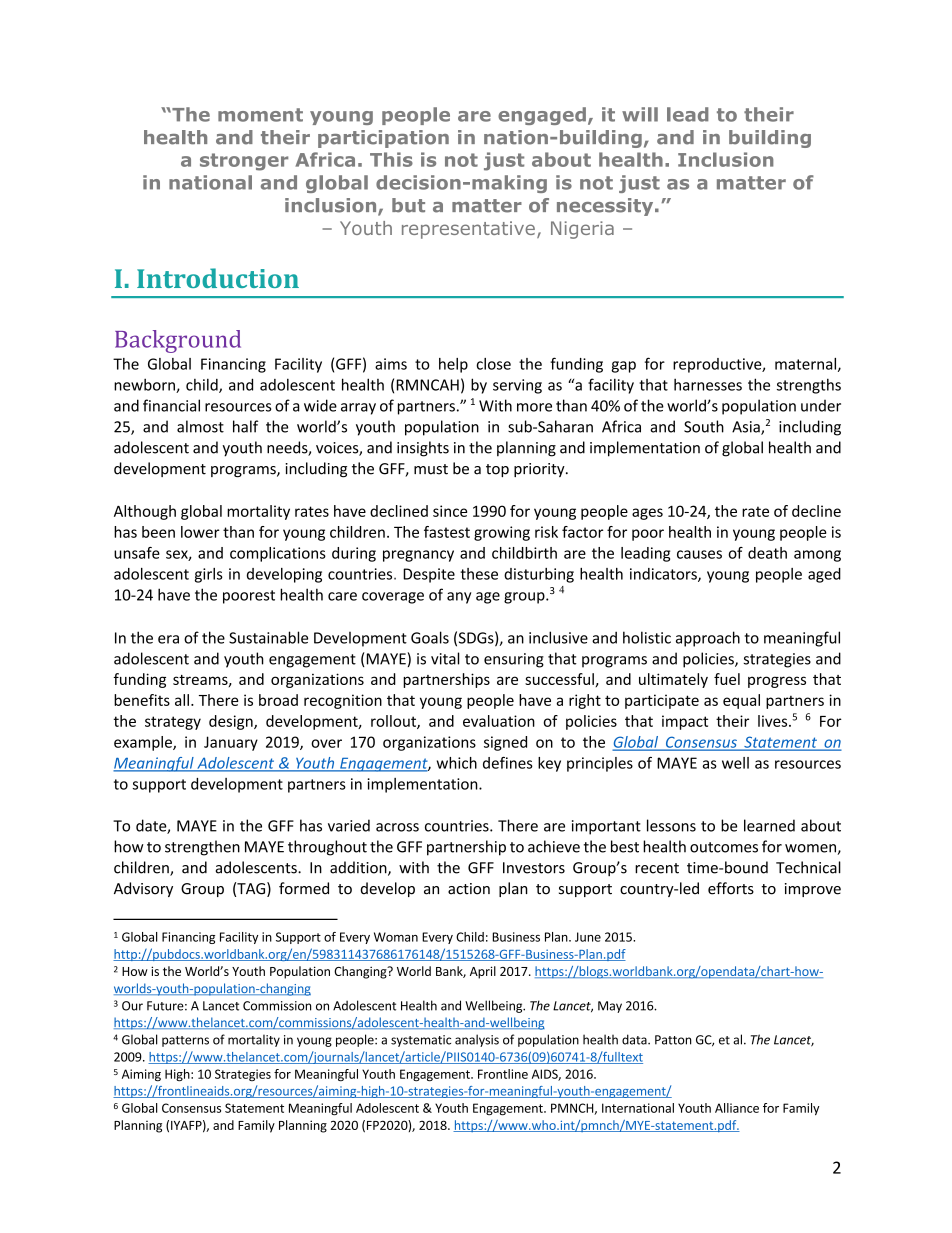  I want to click on will, so click(640, 114).
